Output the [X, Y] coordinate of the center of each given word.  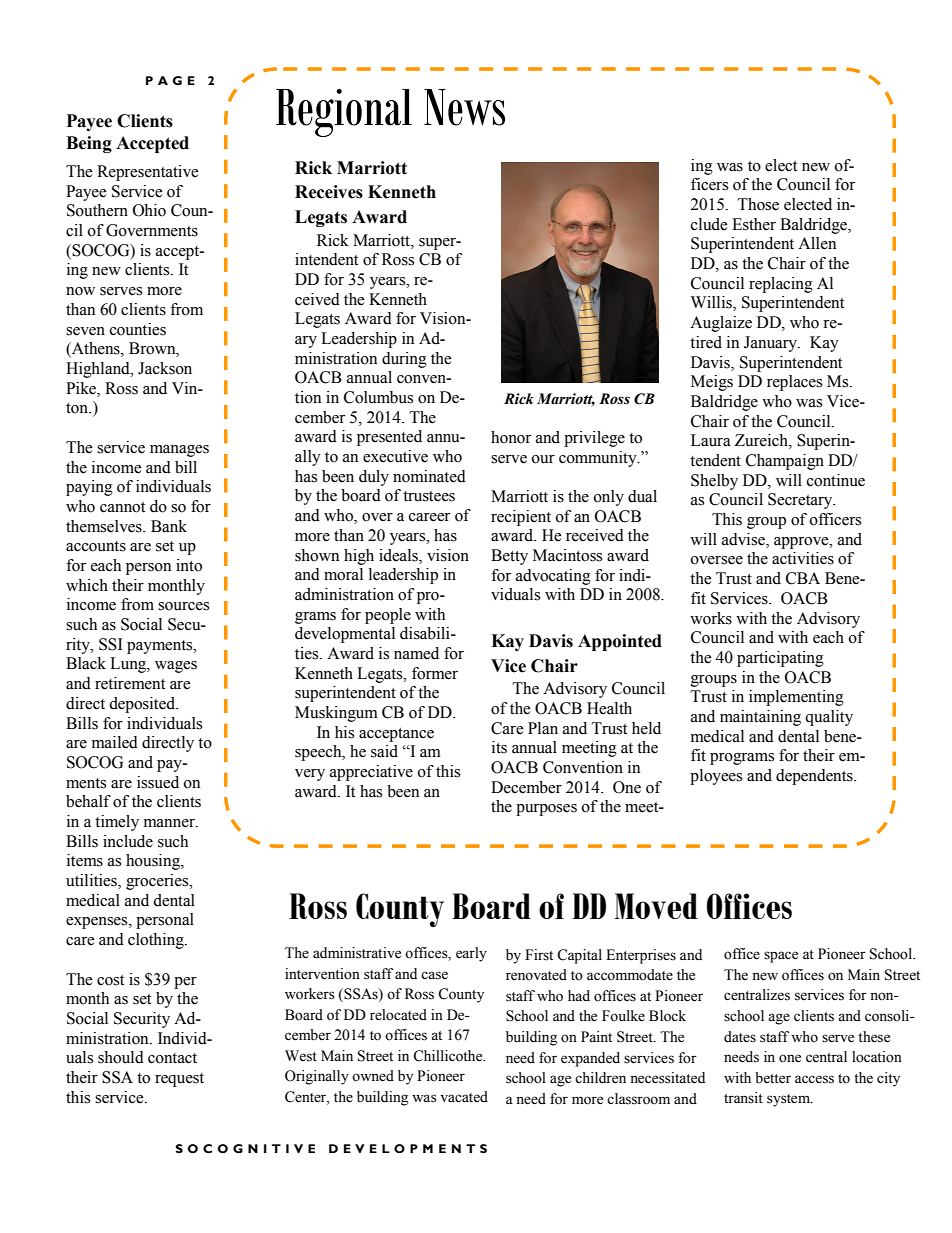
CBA [803, 578]
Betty [509, 557]
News [464, 107]
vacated [464, 1097]
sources [183, 606]
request [179, 1080]
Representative [148, 173]
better [773, 1078]
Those [758, 204]
